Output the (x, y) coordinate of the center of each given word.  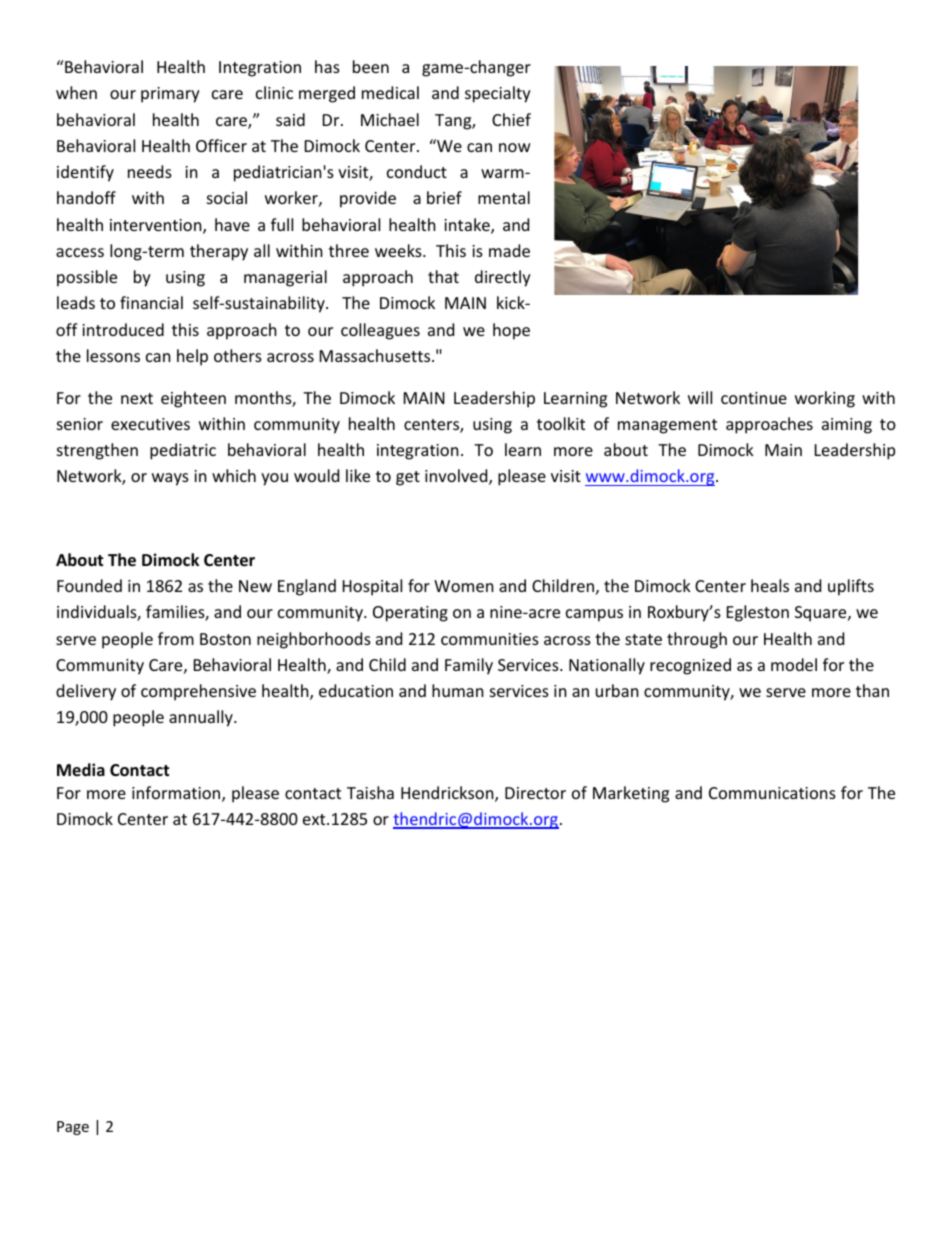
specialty (498, 94)
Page (73, 1128)
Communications (772, 793)
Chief (511, 119)
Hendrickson (448, 794)
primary (170, 95)
